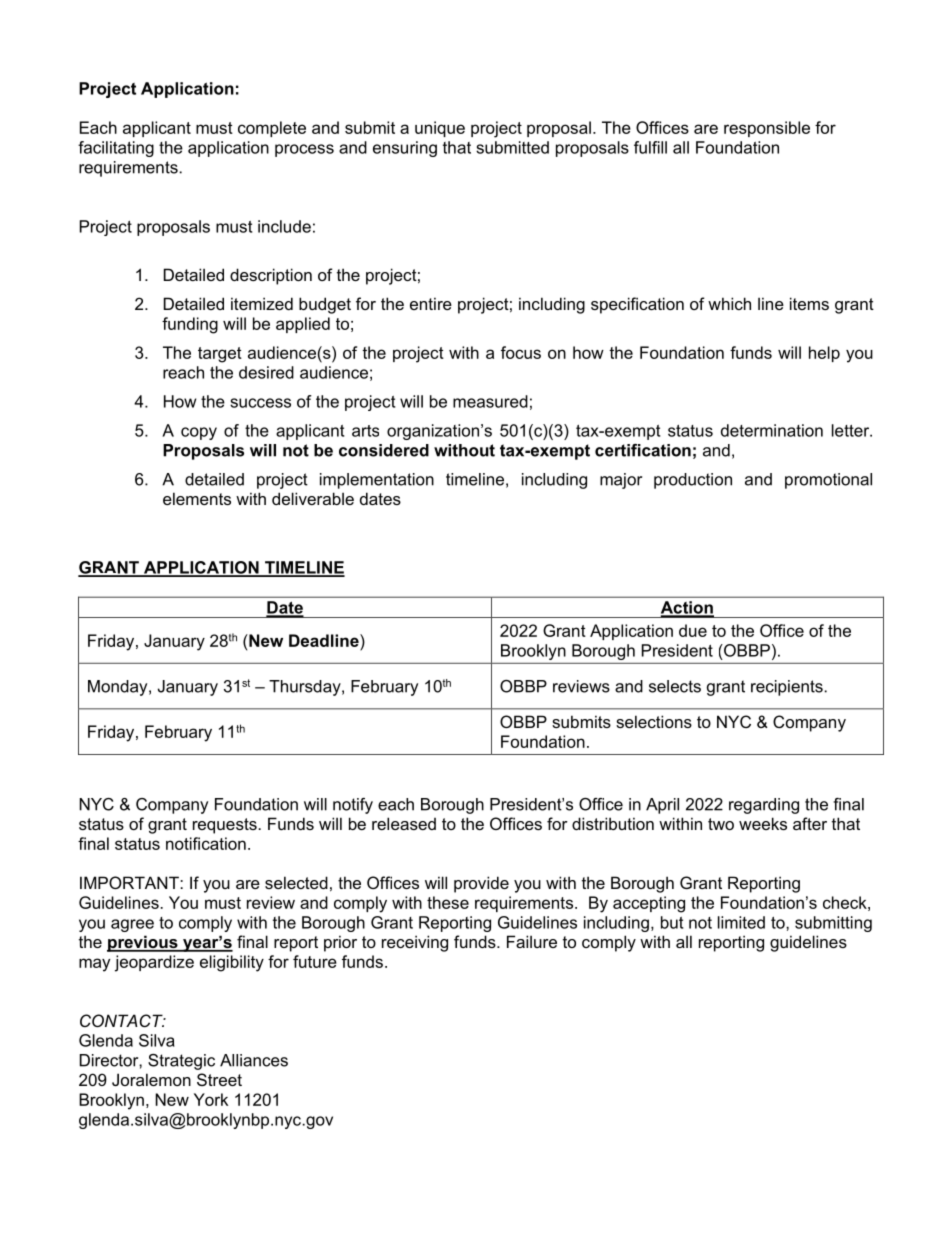 This screenshot has width=952, height=1233. What do you see at coordinates (197, 498) in the screenshot?
I see `elements` at bounding box center [197, 498].
